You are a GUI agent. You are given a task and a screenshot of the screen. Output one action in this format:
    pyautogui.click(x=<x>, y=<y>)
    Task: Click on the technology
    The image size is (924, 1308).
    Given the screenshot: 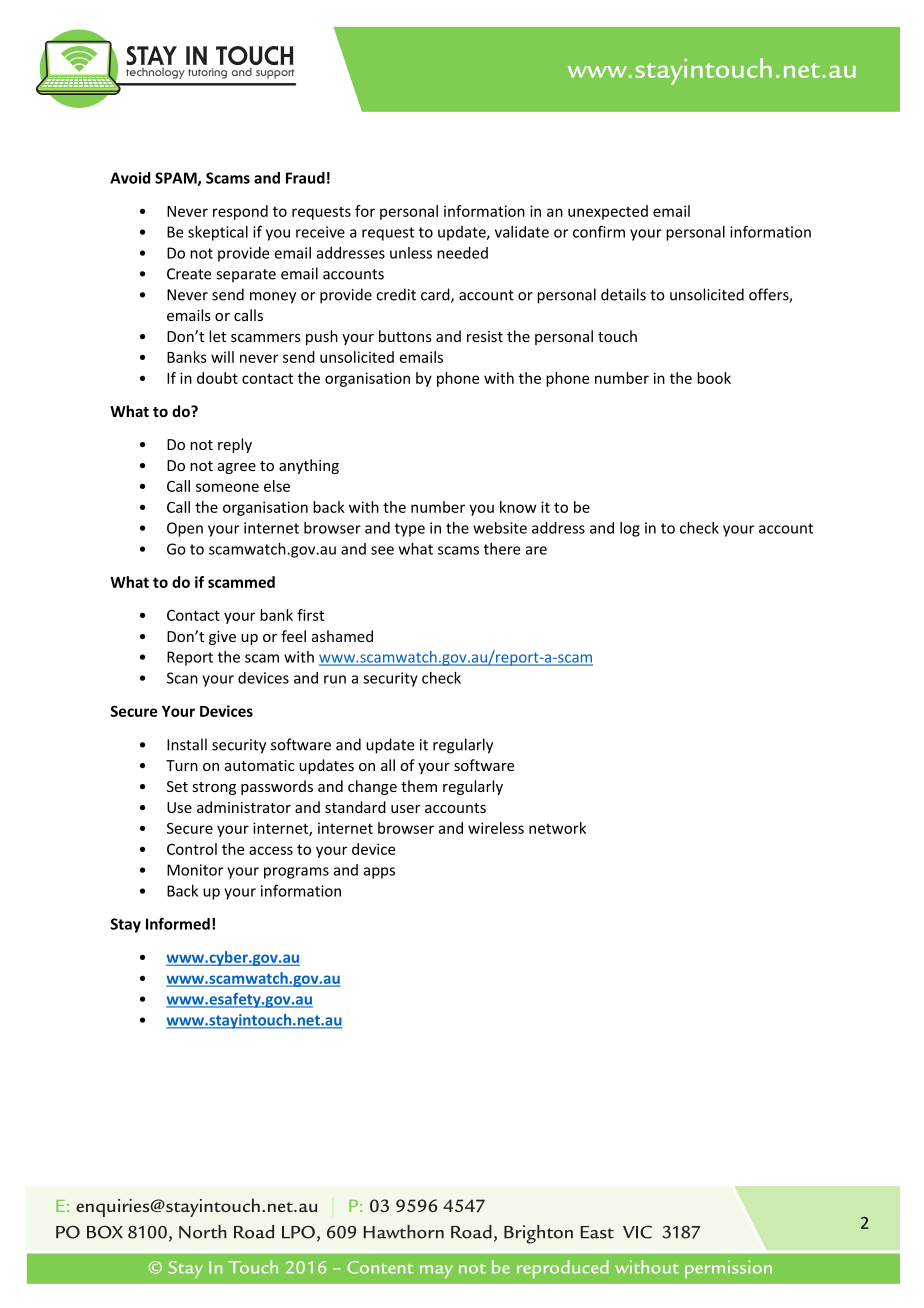 What is the action you would take?
    pyautogui.click(x=155, y=73)
